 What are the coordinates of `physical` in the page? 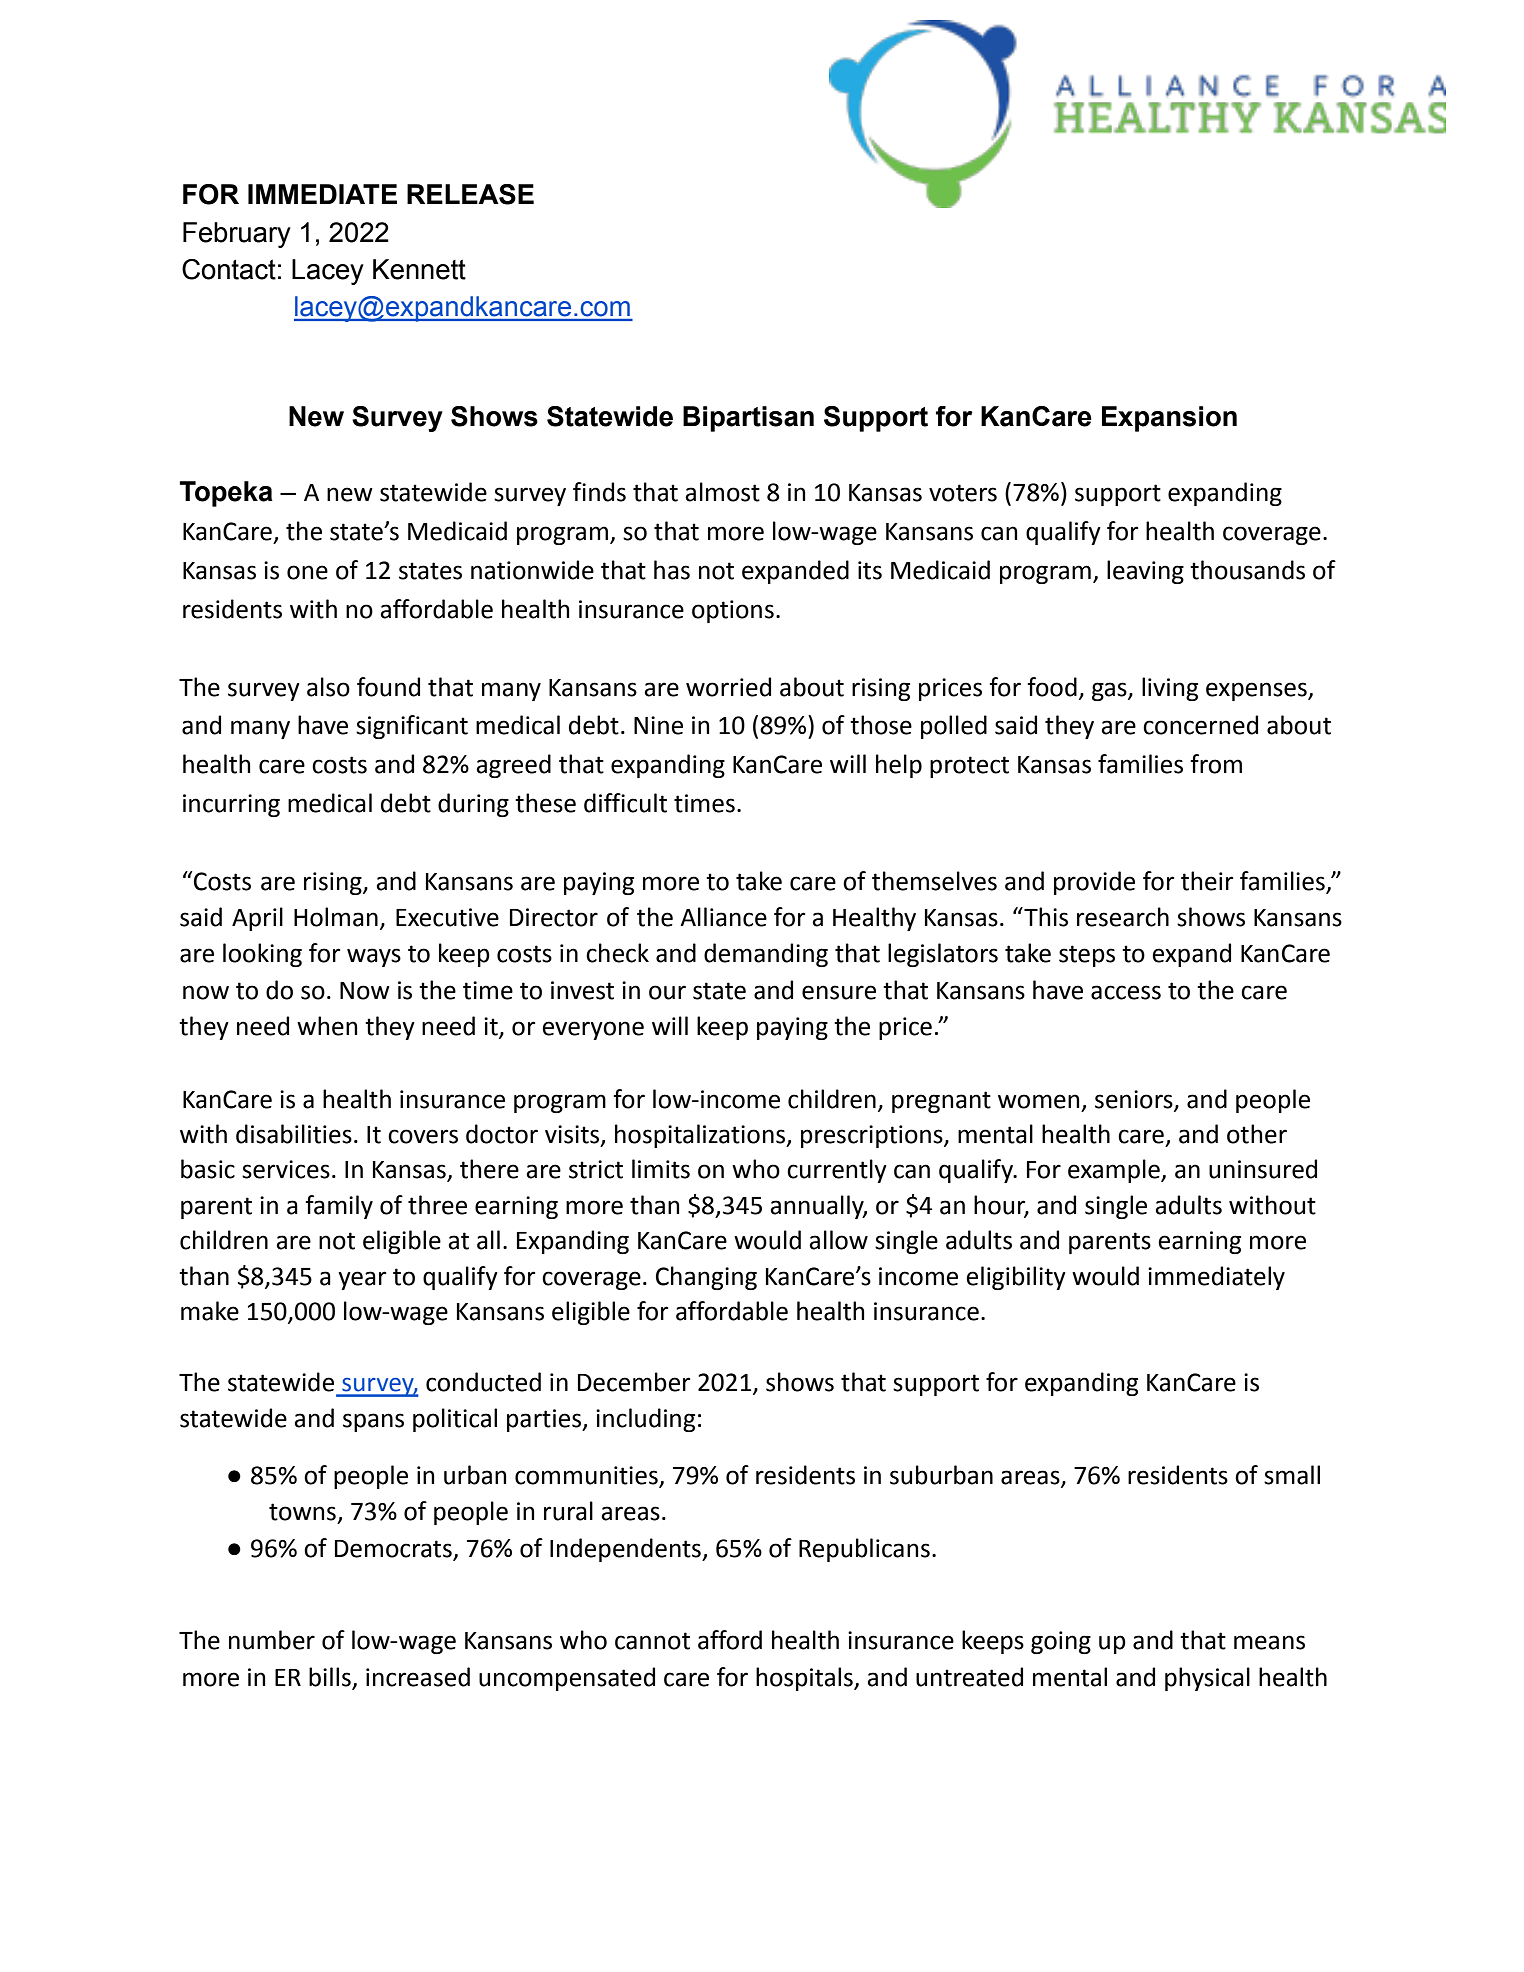 It's located at (1207, 1679).
